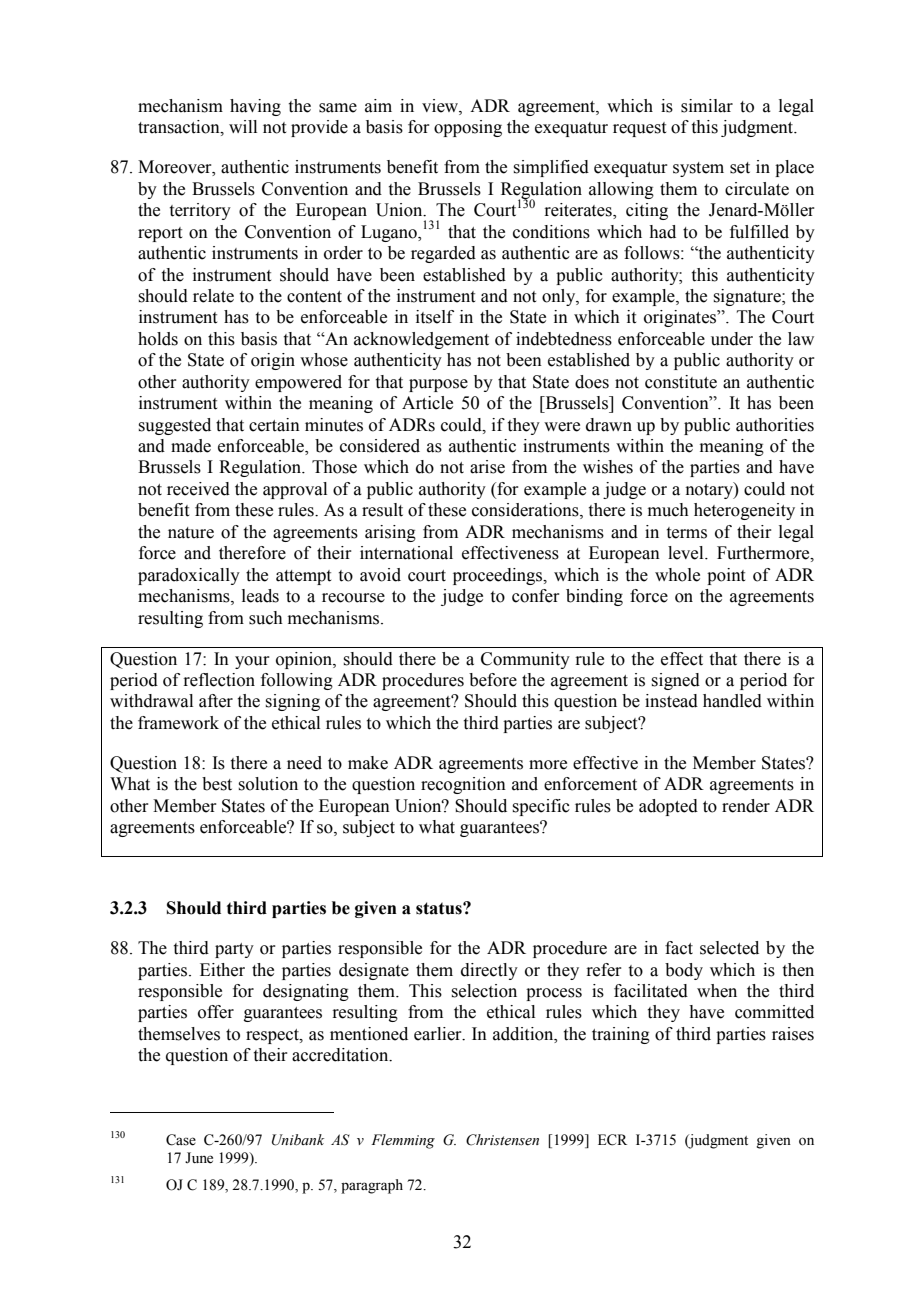 This page has width=924, height=1308. Describe the element at coordinates (493, 680) in the page. I see `before` at that location.
